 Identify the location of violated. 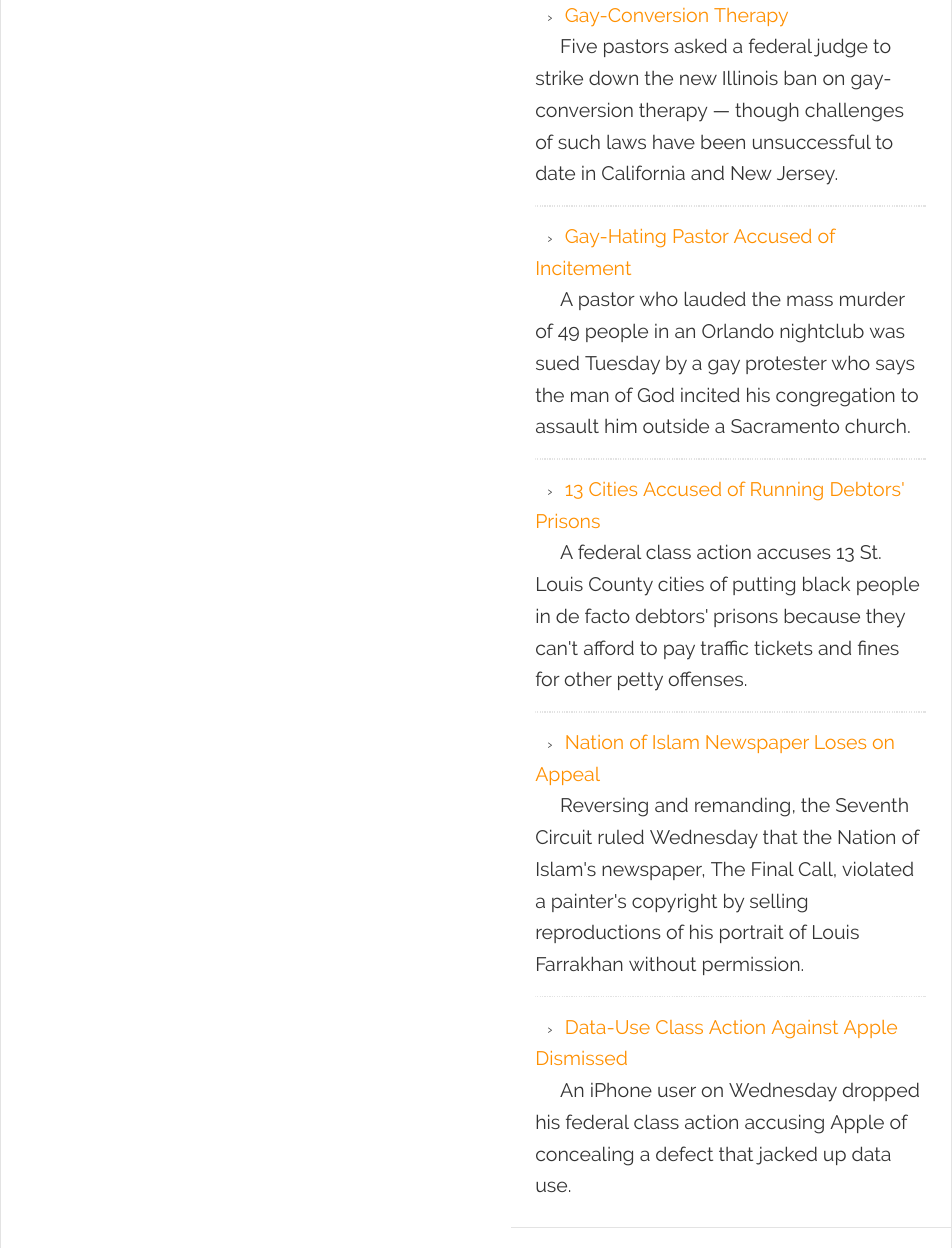
(877, 868).
